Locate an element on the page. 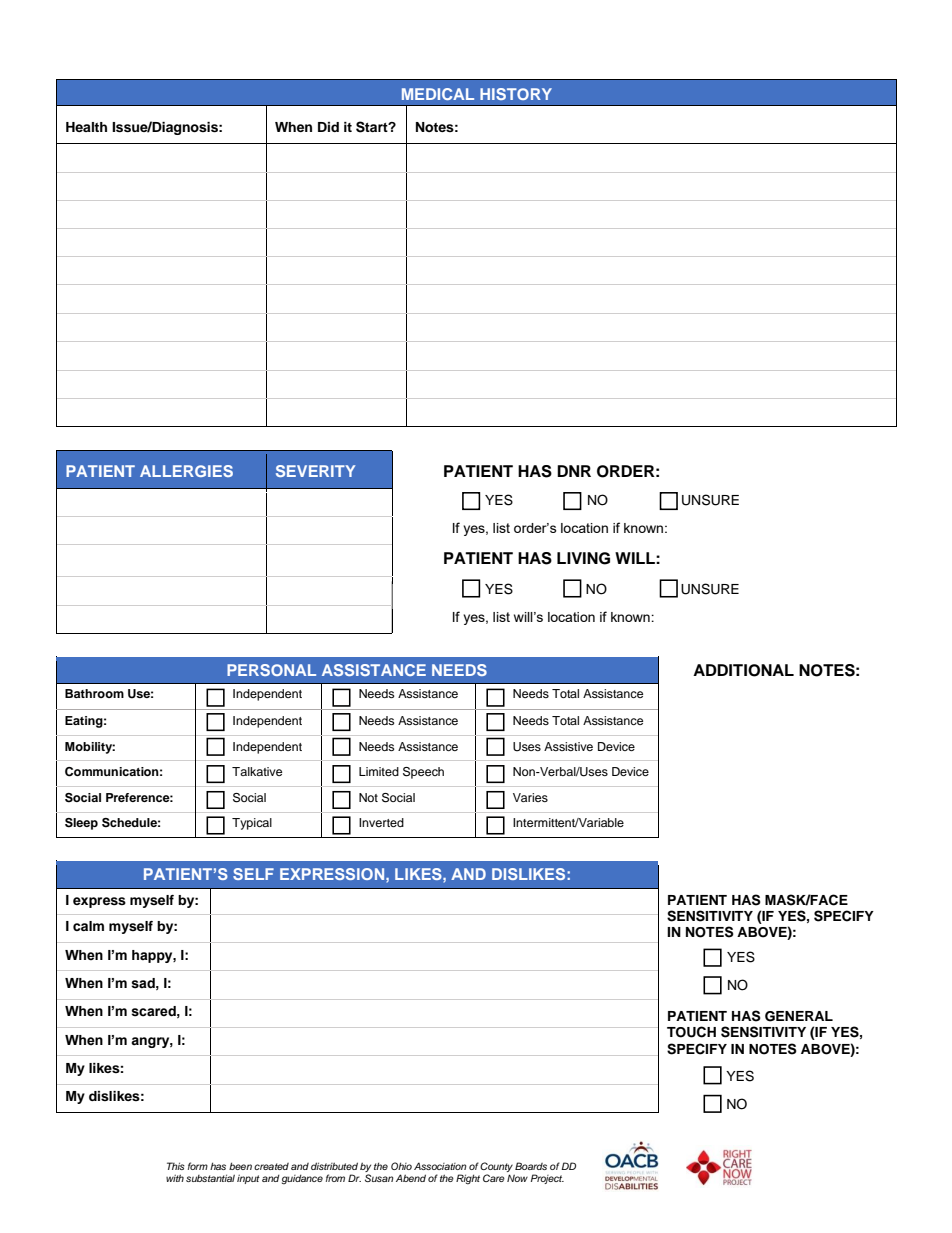 The width and height of the image is (952, 1233). Health is located at coordinates (86, 127).
